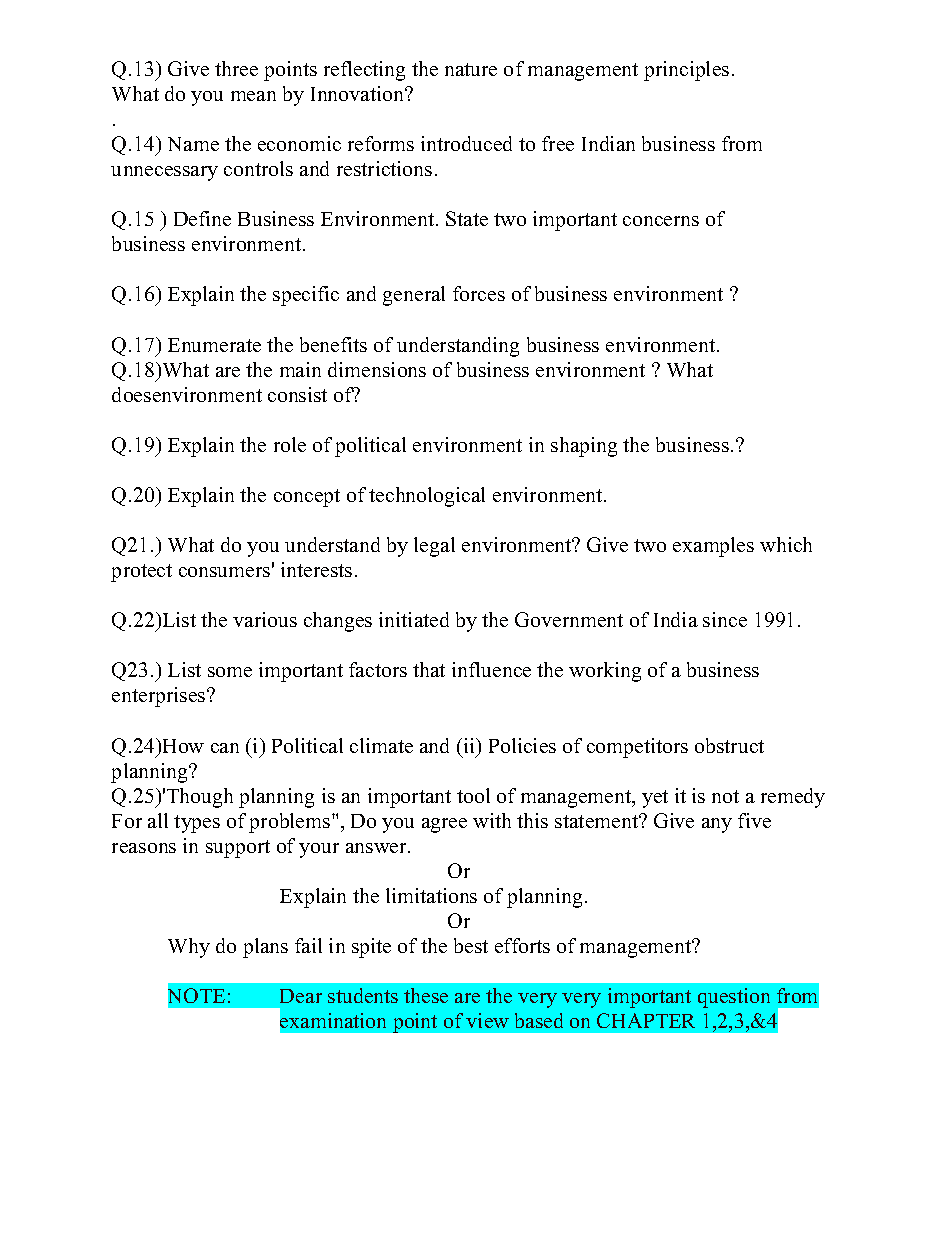 Image resolution: width=952 pixels, height=1233 pixels. I want to click on examples, so click(713, 547).
